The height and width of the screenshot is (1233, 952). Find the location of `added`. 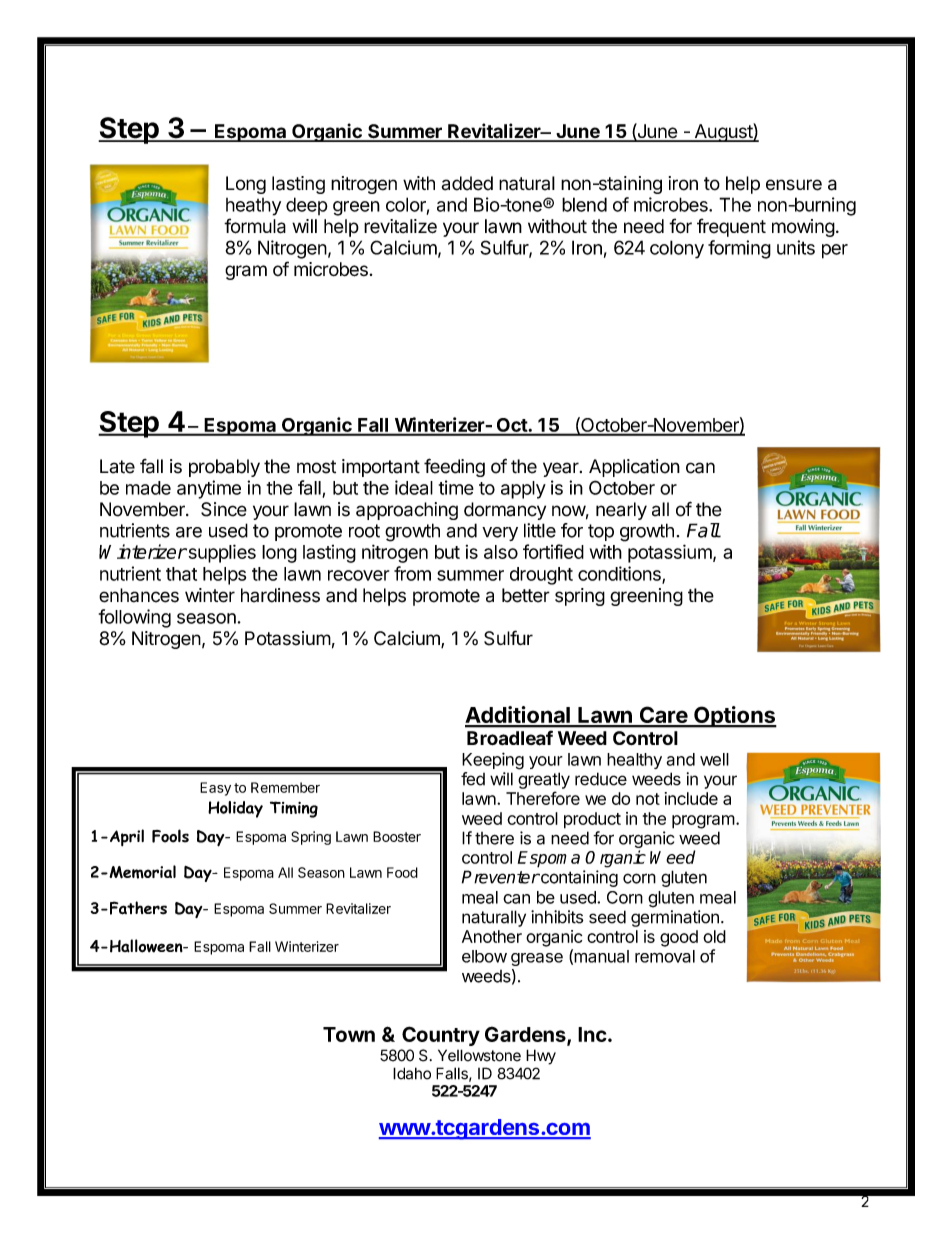

added is located at coordinates (467, 183).
